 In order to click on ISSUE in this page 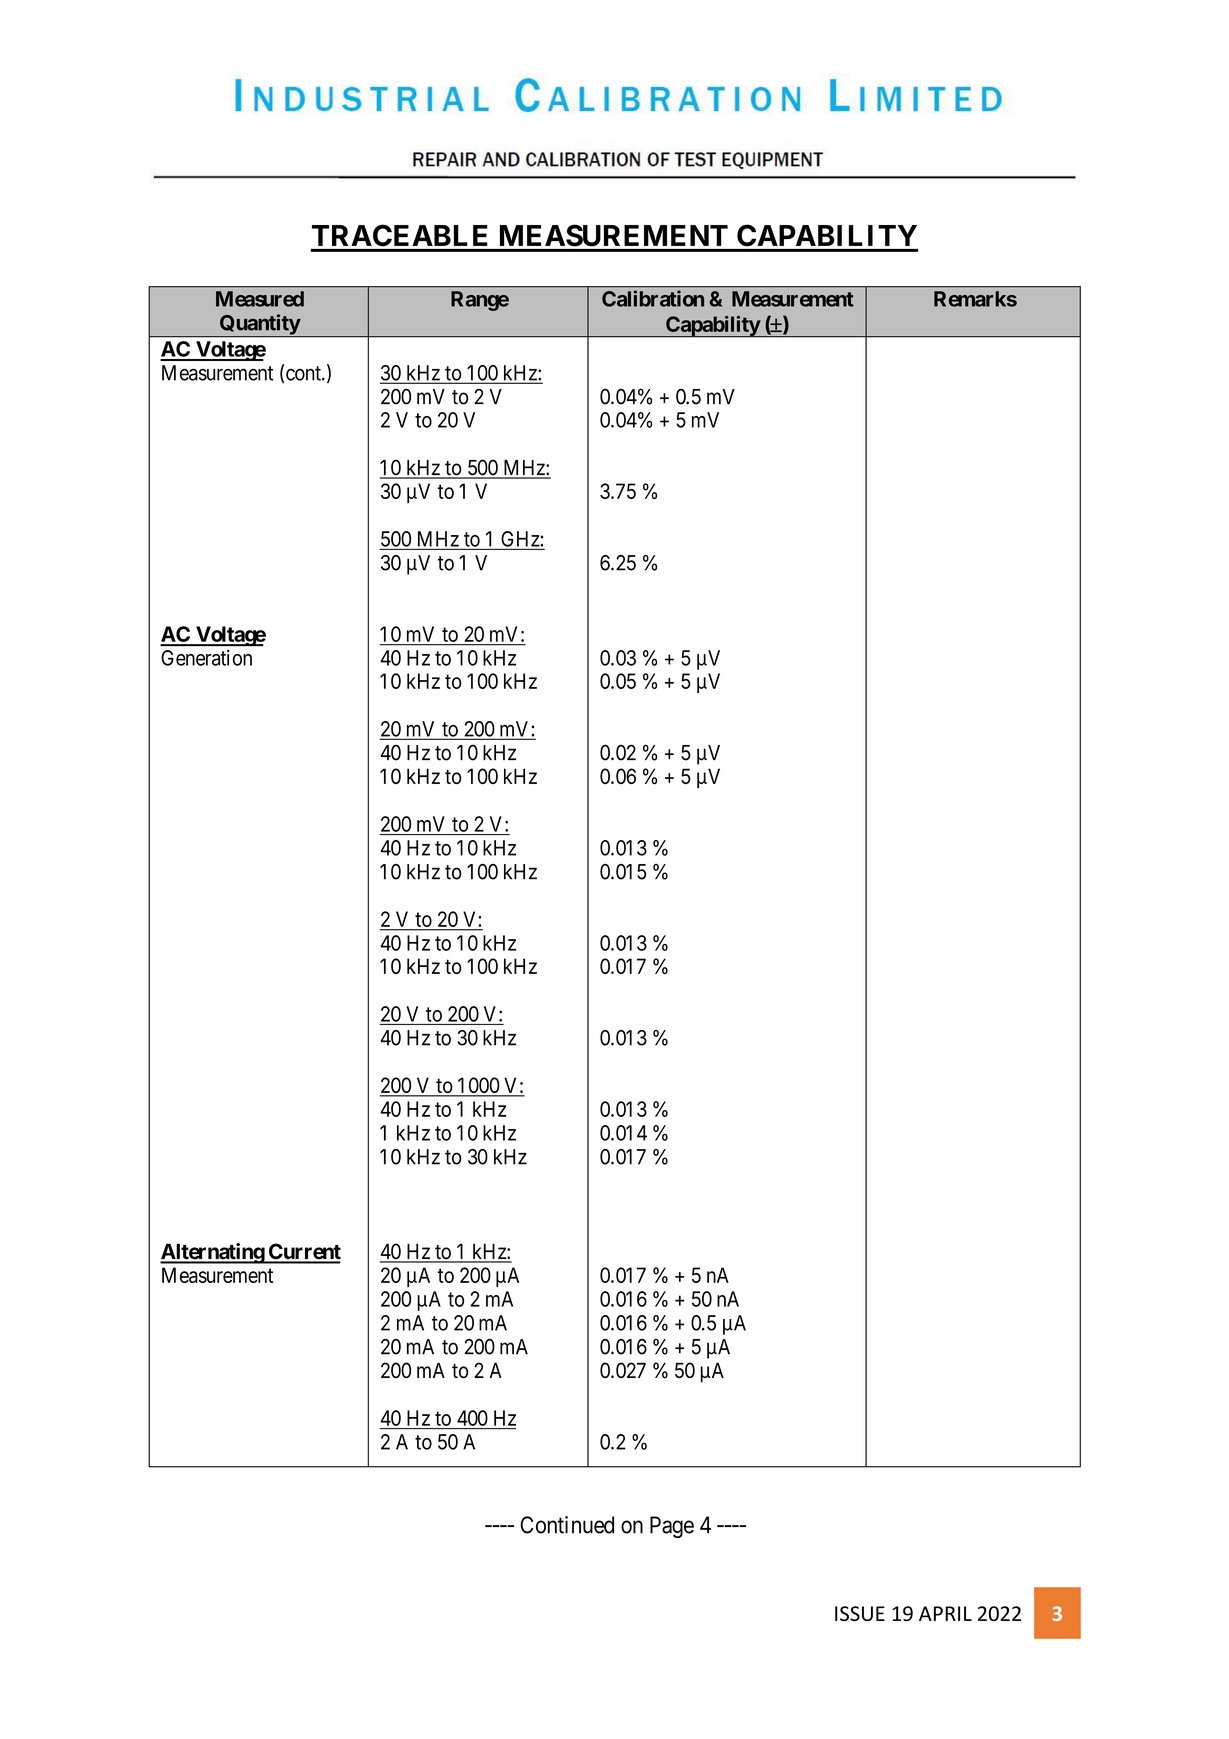, I will do `click(860, 1613)`.
